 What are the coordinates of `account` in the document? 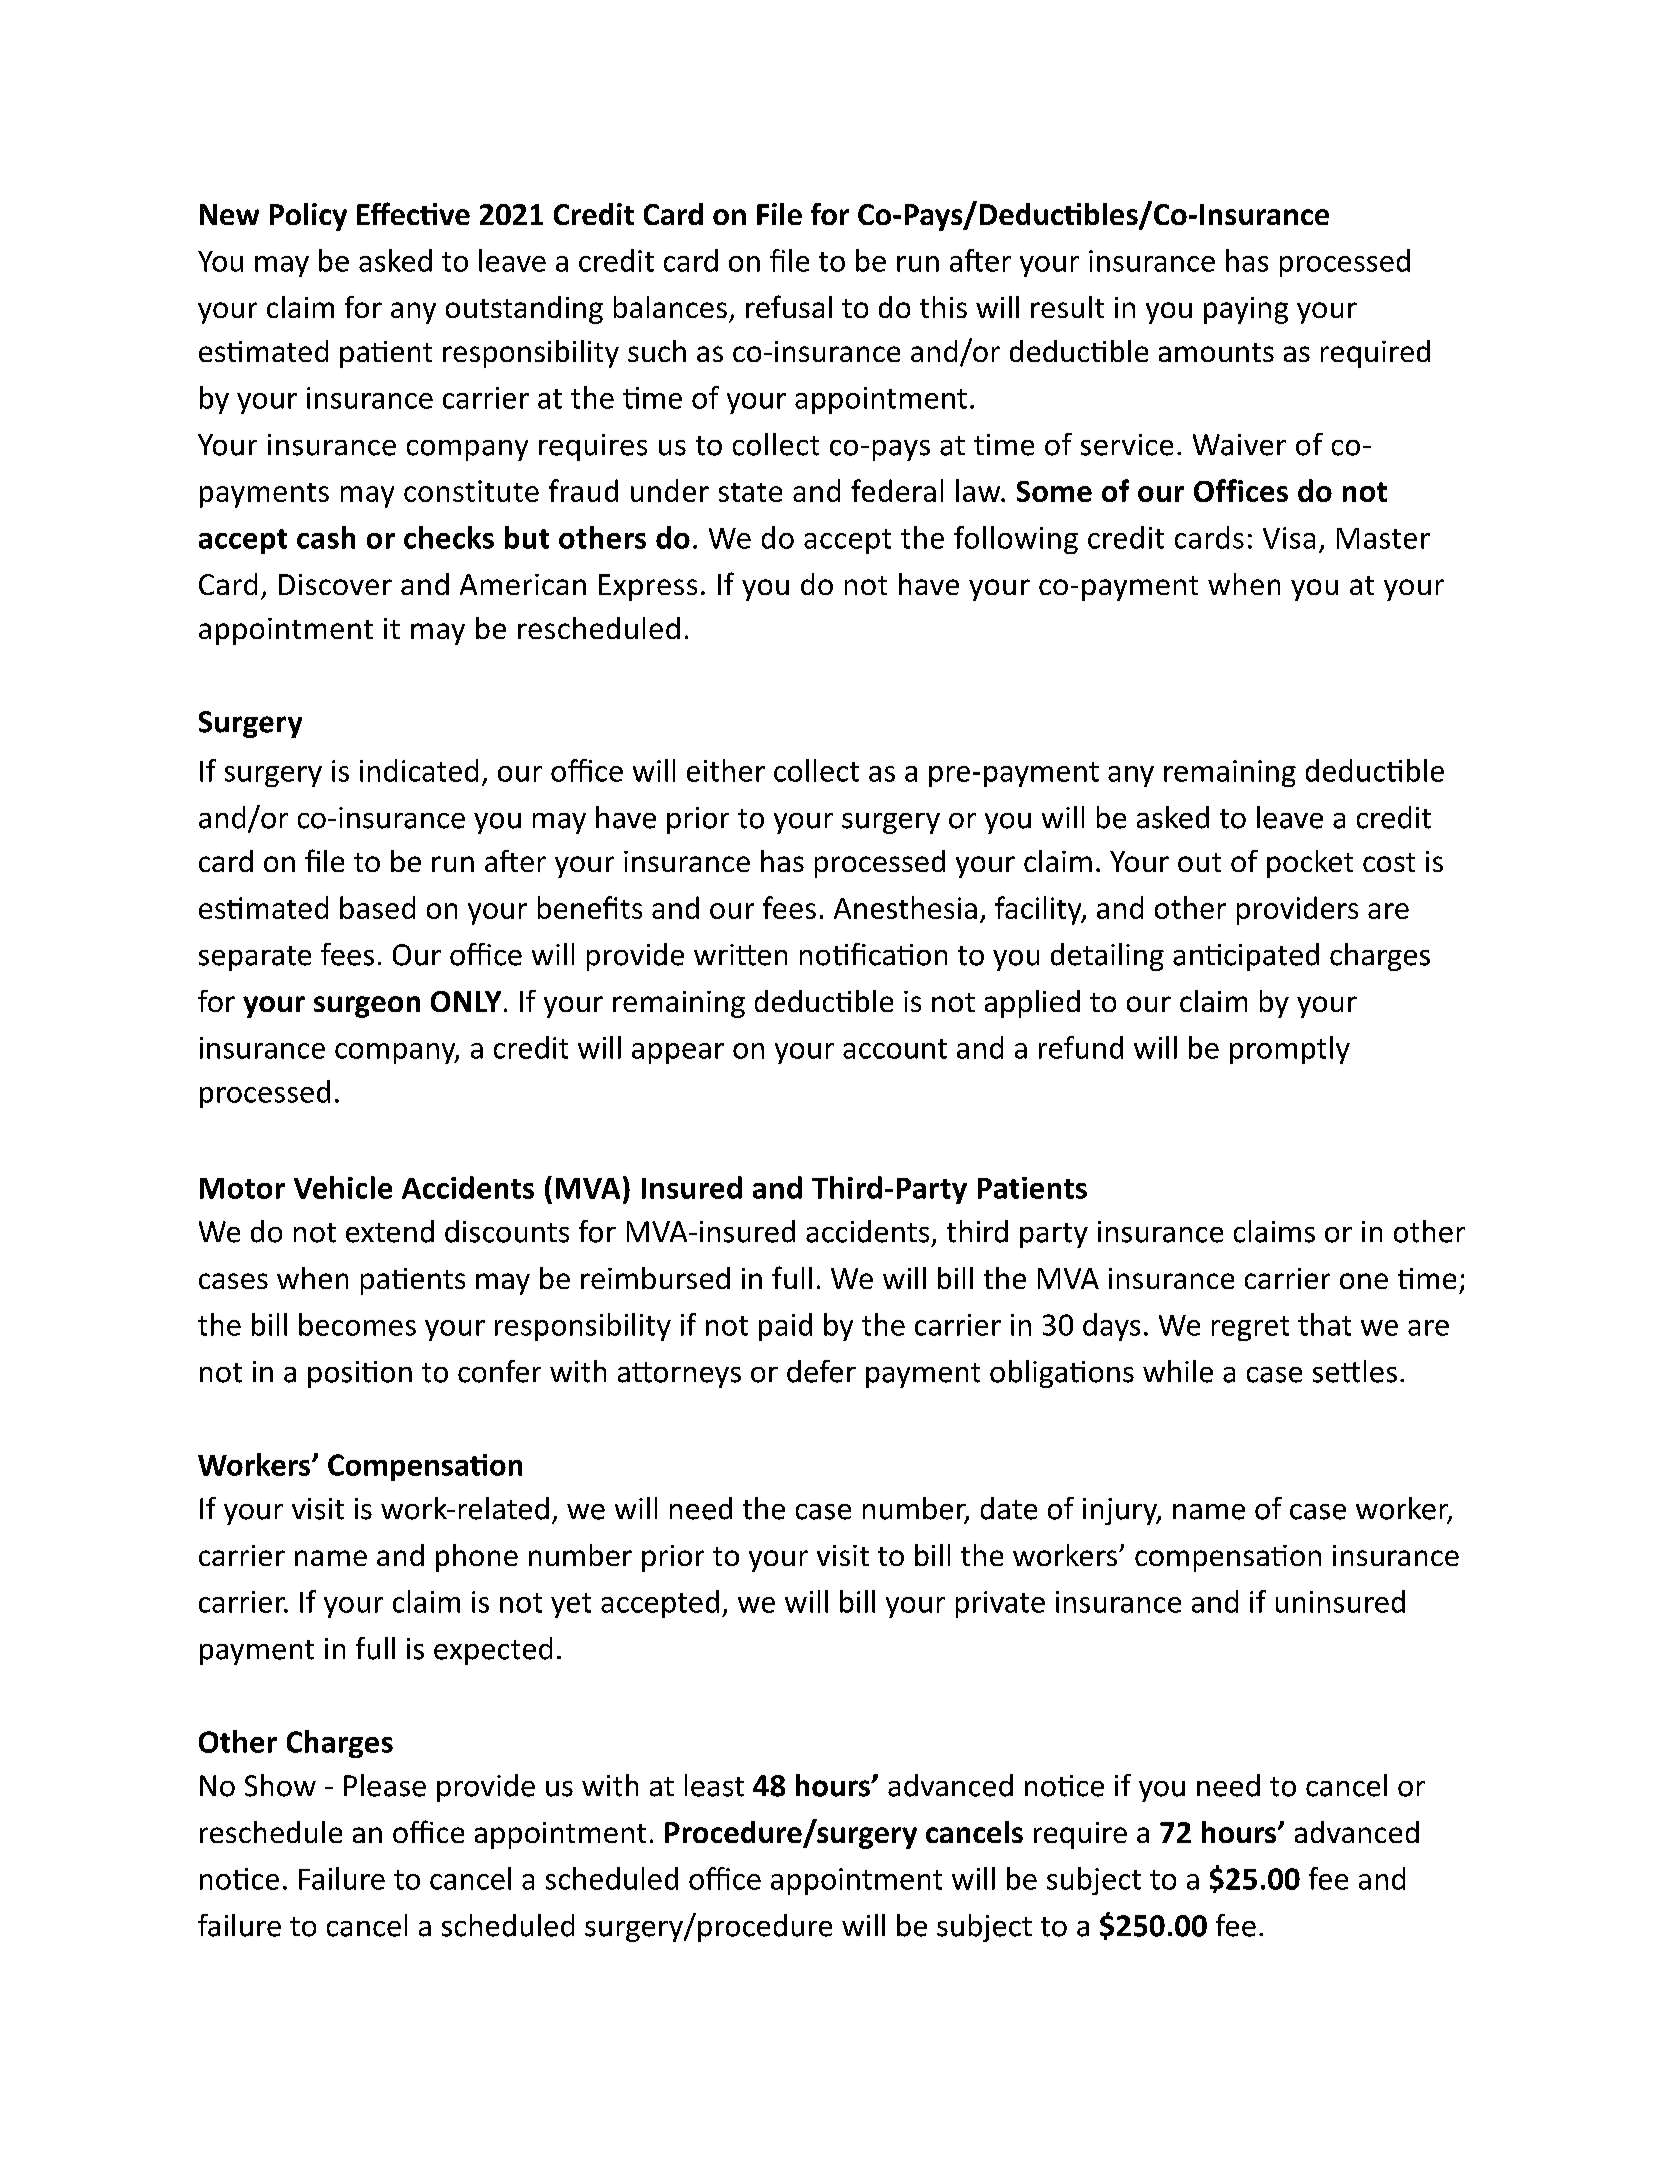 It's located at (895, 1049).
